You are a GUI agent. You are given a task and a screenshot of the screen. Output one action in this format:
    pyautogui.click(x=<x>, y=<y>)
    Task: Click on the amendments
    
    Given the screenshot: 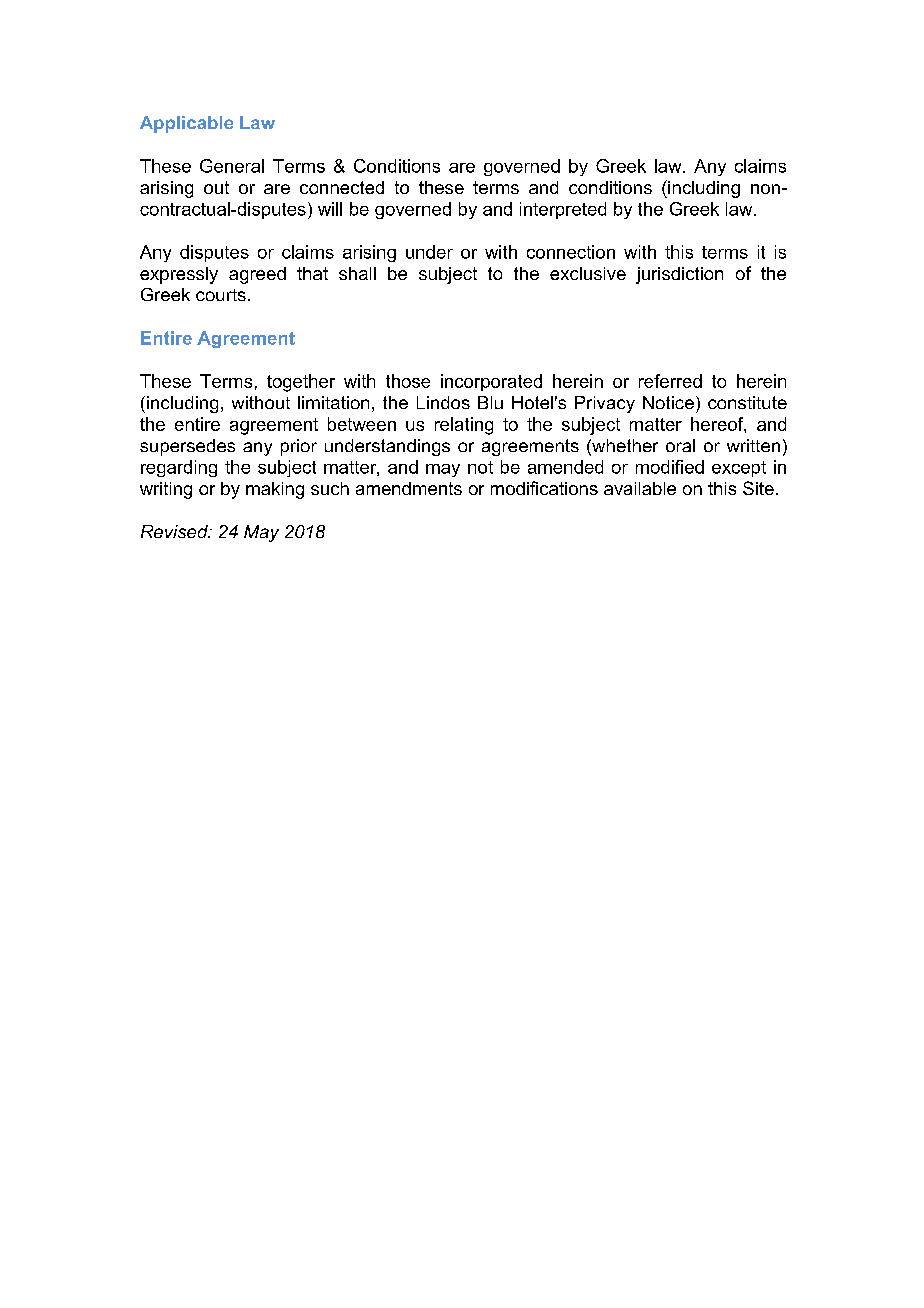 What is the action you would take?
    pyautogui.click(x=409, y=488)
